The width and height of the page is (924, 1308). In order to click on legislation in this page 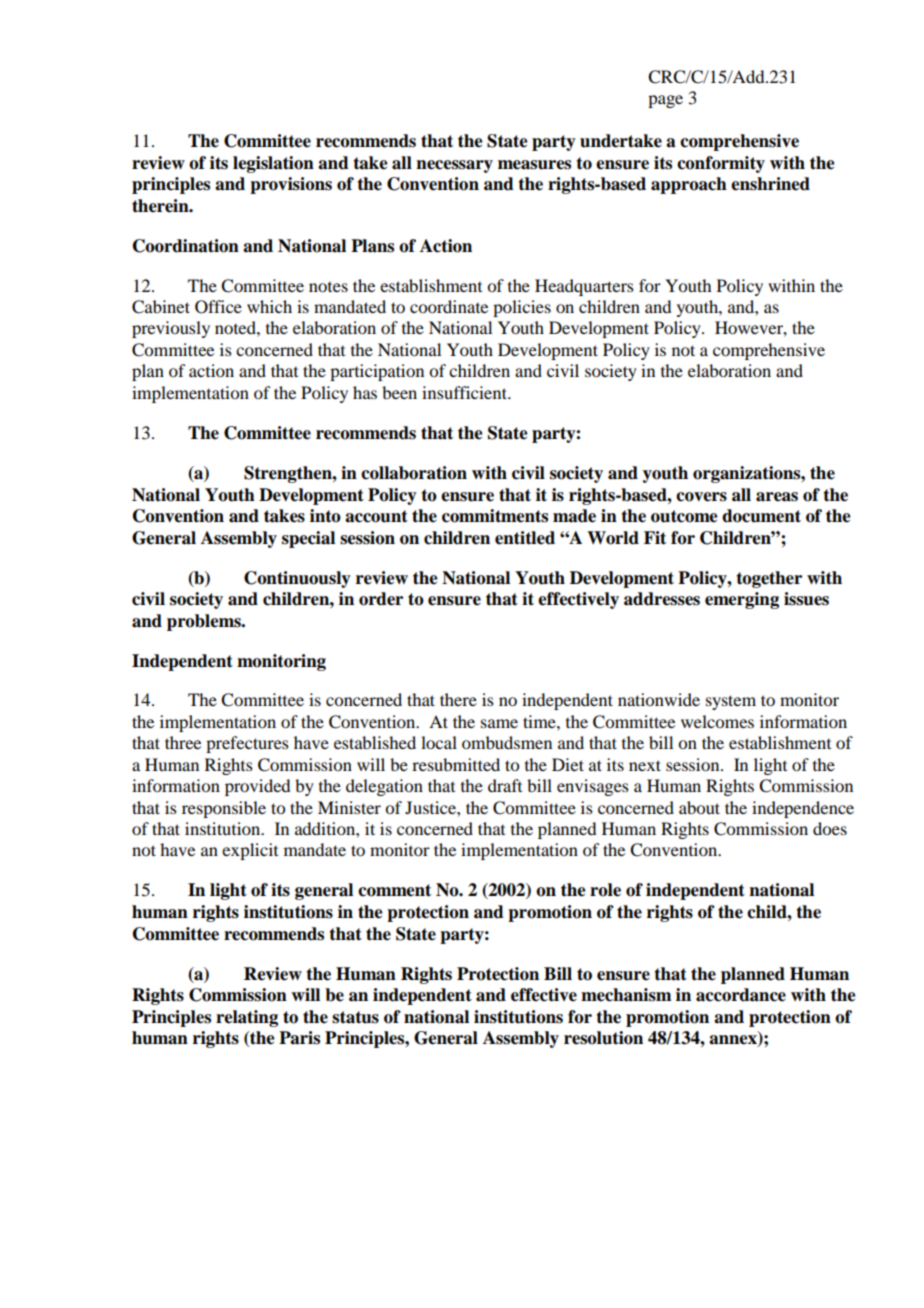, I will do `click(273, 164)`.
